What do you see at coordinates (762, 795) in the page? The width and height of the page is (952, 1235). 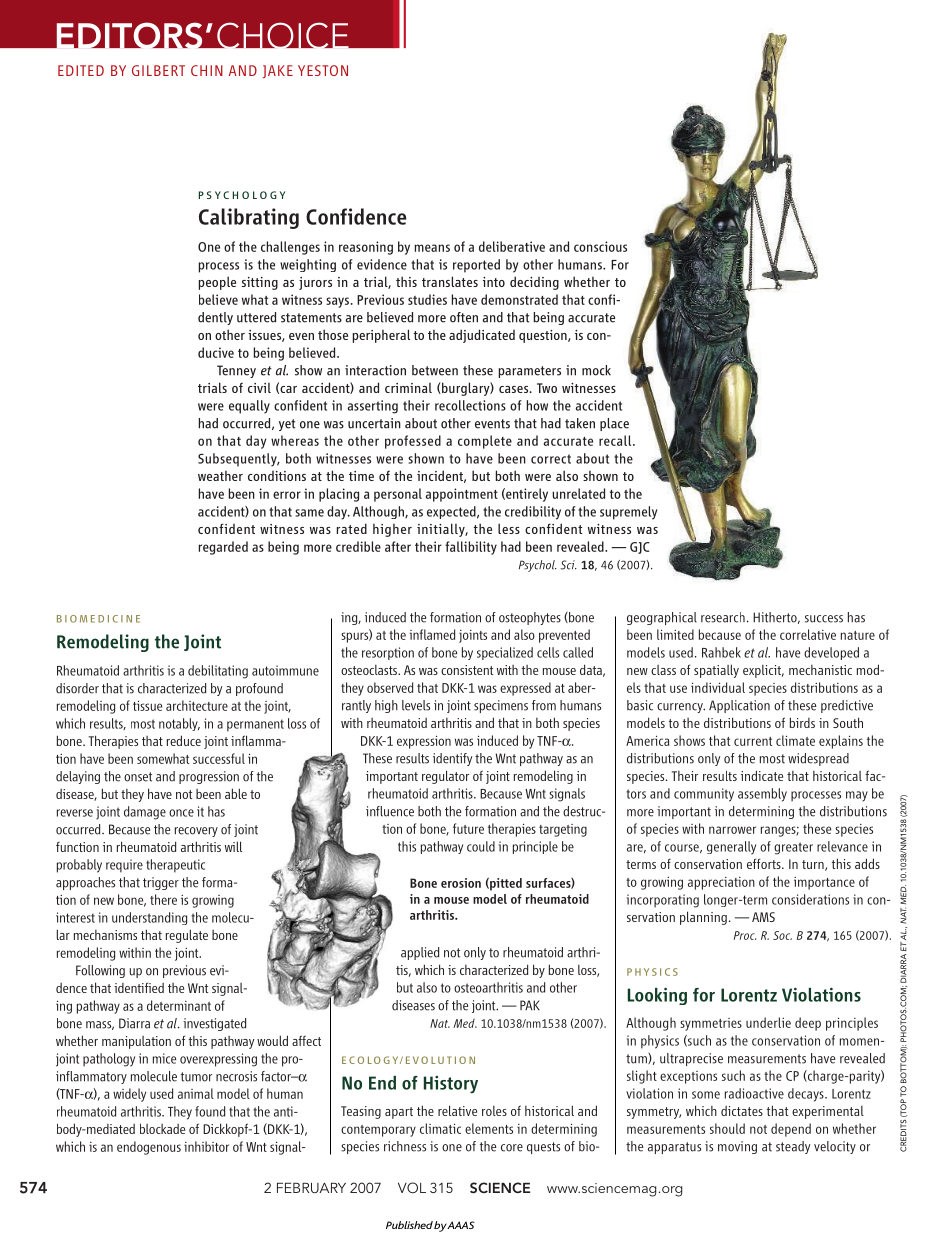 I see `assembly` at bounding box center [762, 795].
